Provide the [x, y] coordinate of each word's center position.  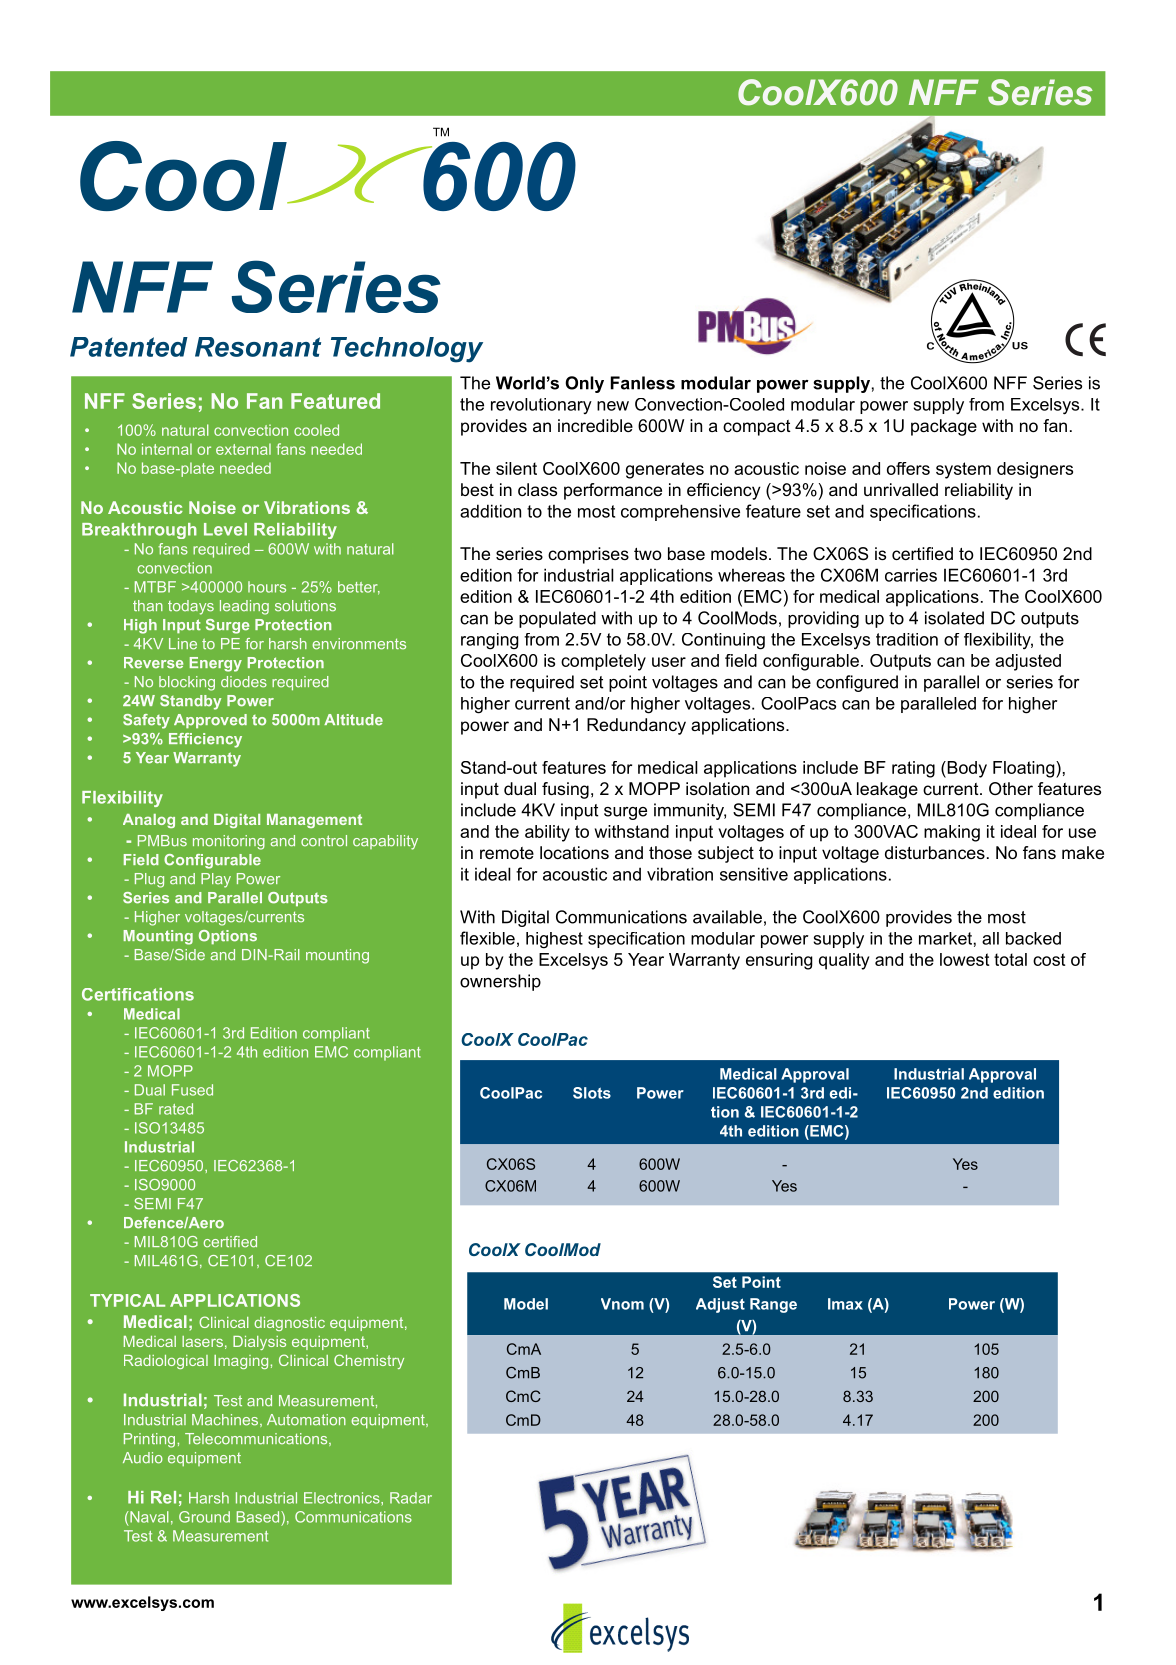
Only [584, 384]
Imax [845, 1304]
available [727, 917]
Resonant [258, 347]
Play [216, 880]
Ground [204, 1517]
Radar [411, 1498]
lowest [964, 959]
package [944, 427]
